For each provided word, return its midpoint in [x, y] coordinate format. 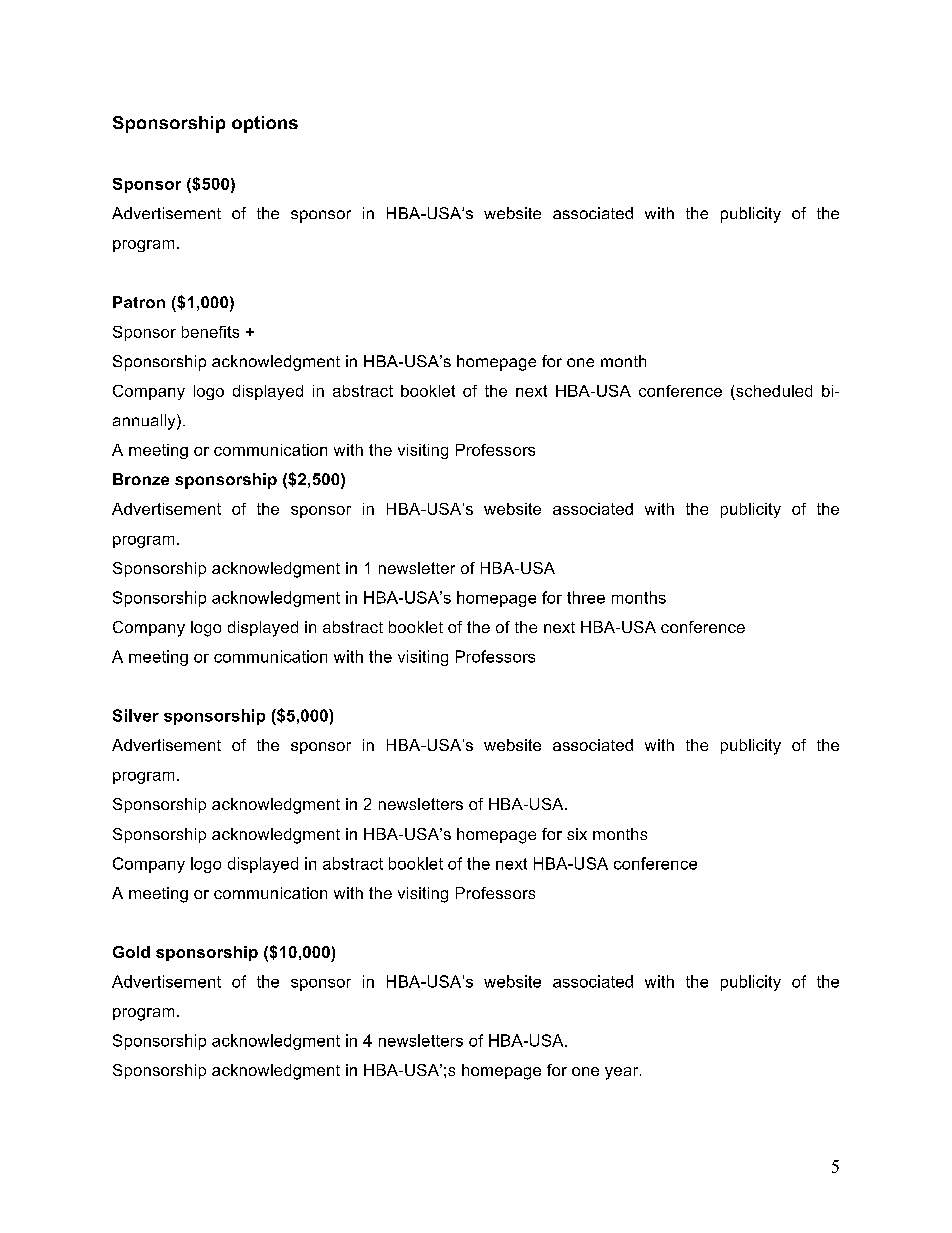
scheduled [774, 391]
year [623, 1073]
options [265, 124]
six [577, 834]
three [586, 597]
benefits [210, 332]
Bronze [141, 479]
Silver [136, 715]
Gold [131, 952]
